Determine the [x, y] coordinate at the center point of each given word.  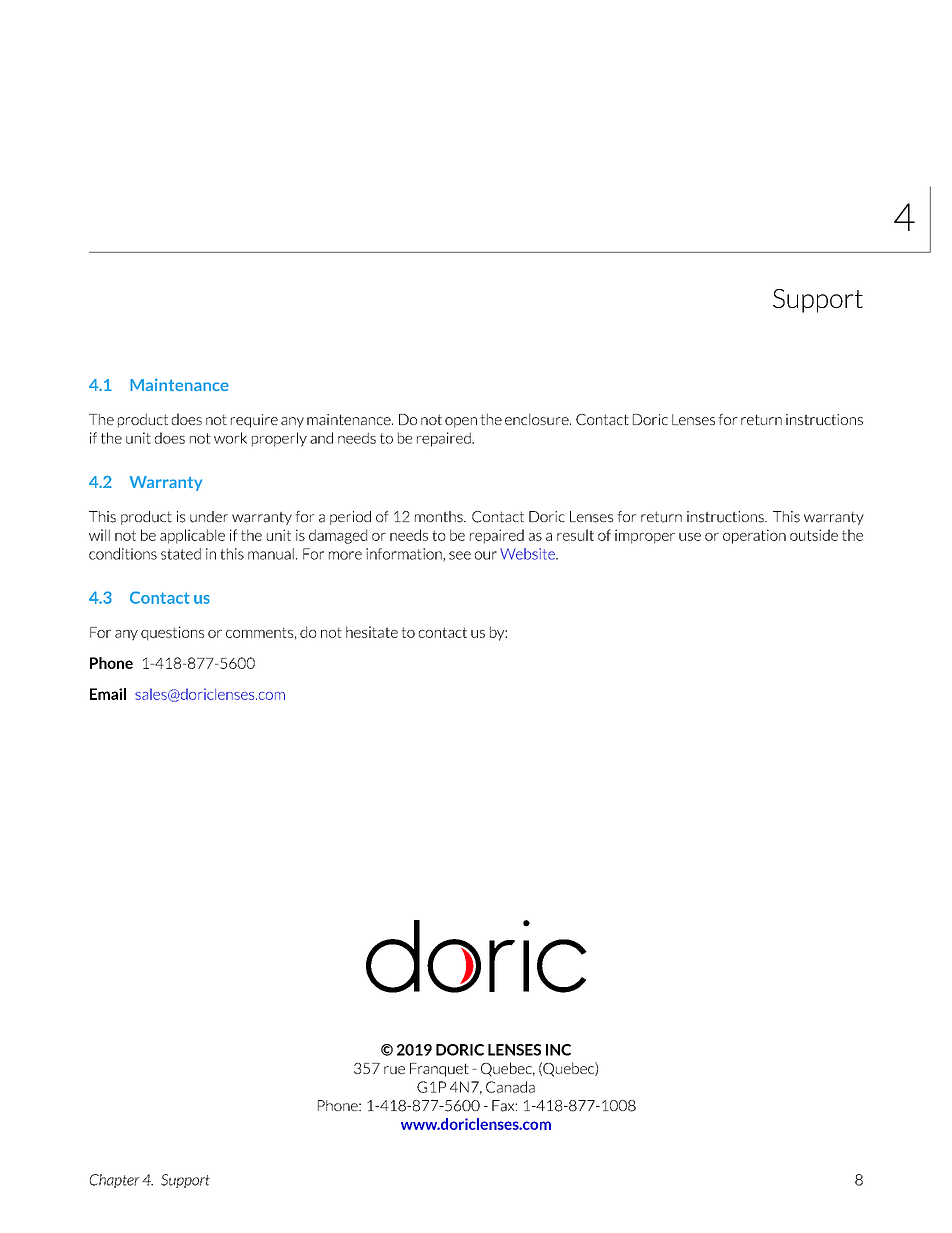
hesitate [372, 632]
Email [108, 694]
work [230, 438]
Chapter [115, 1181]
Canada [510, 1087]
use [690, 537]
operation [754, 536]
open [461, 422]
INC [558, 1050]
